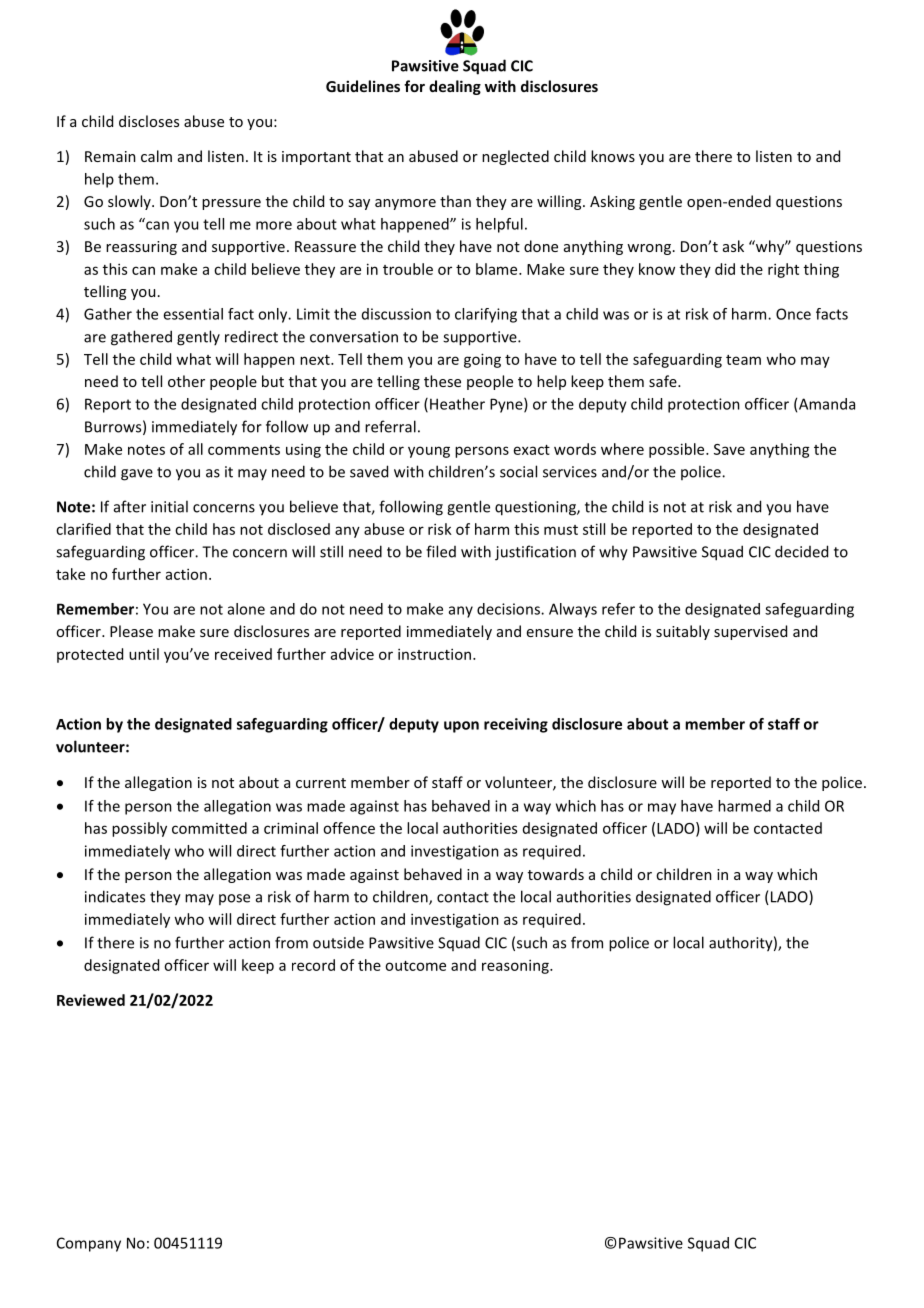 The width and height of the document is (924, 1308). What do you see at coordinates (436, 654) in the document?
I see `instruction` at bounding box center [436, 654].
